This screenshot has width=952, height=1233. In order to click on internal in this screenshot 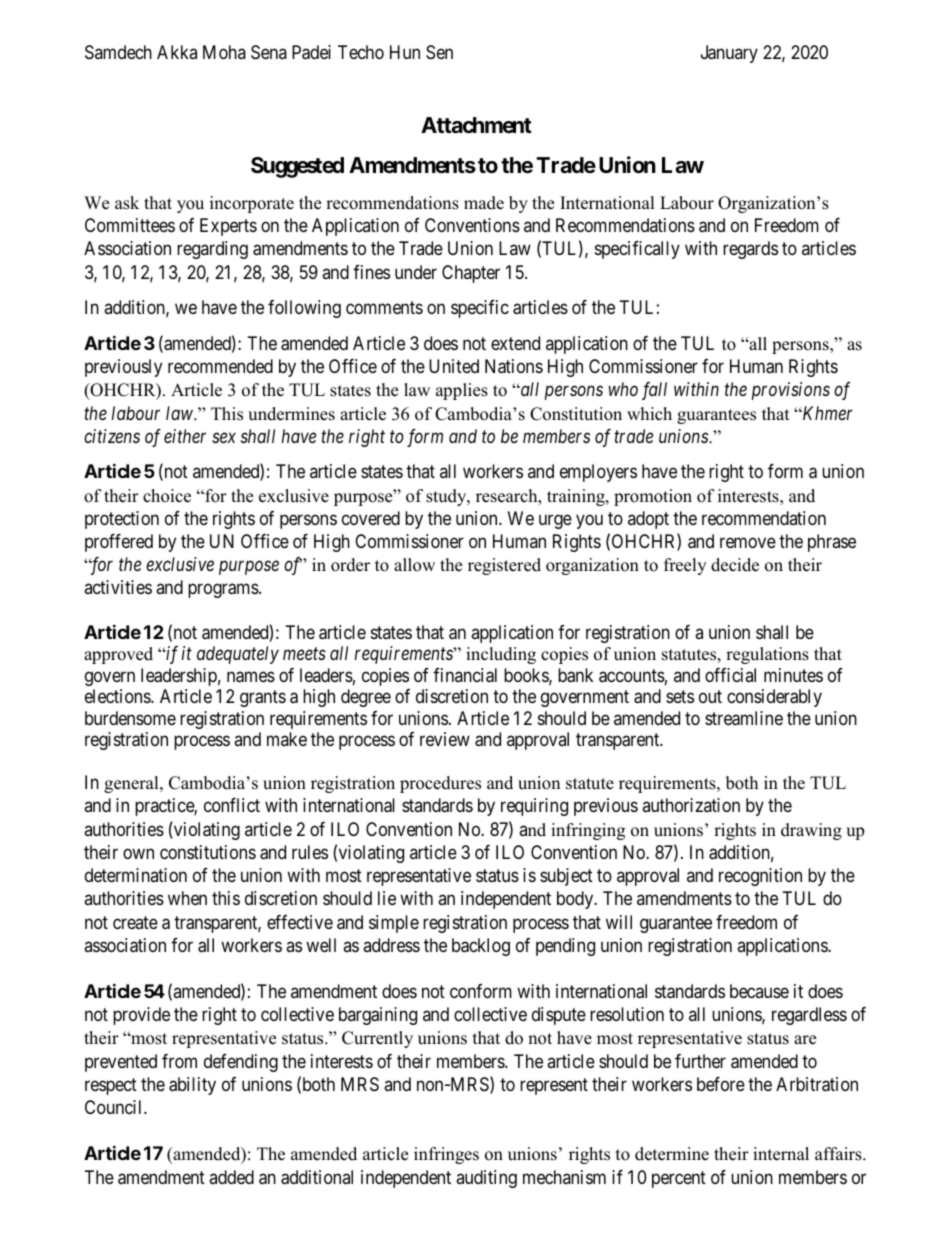, I will do `click(781, 1154)`.
